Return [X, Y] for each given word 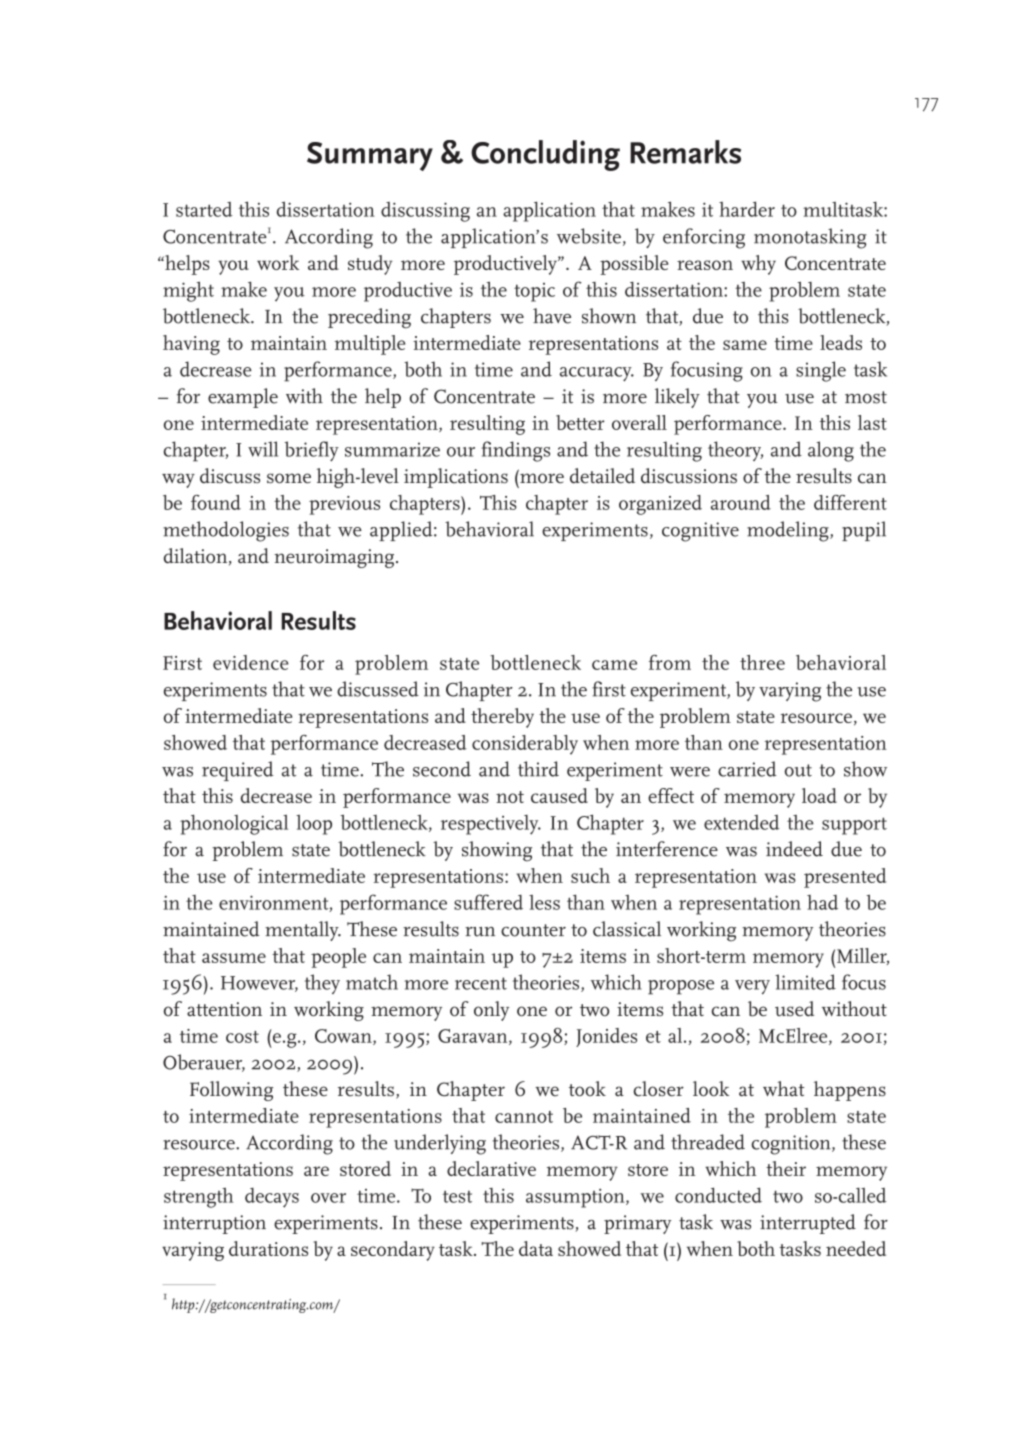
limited [805, 982]
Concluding [545, 155]
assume [234, 958]
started [204, 209]
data [536, 1248]
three [762, 662]
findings [515, 451]
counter [533, 930]
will [263, 449]
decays [272, 1198]
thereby [502, 718]
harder [747, 209]
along [831, 451]
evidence [251, 662]
